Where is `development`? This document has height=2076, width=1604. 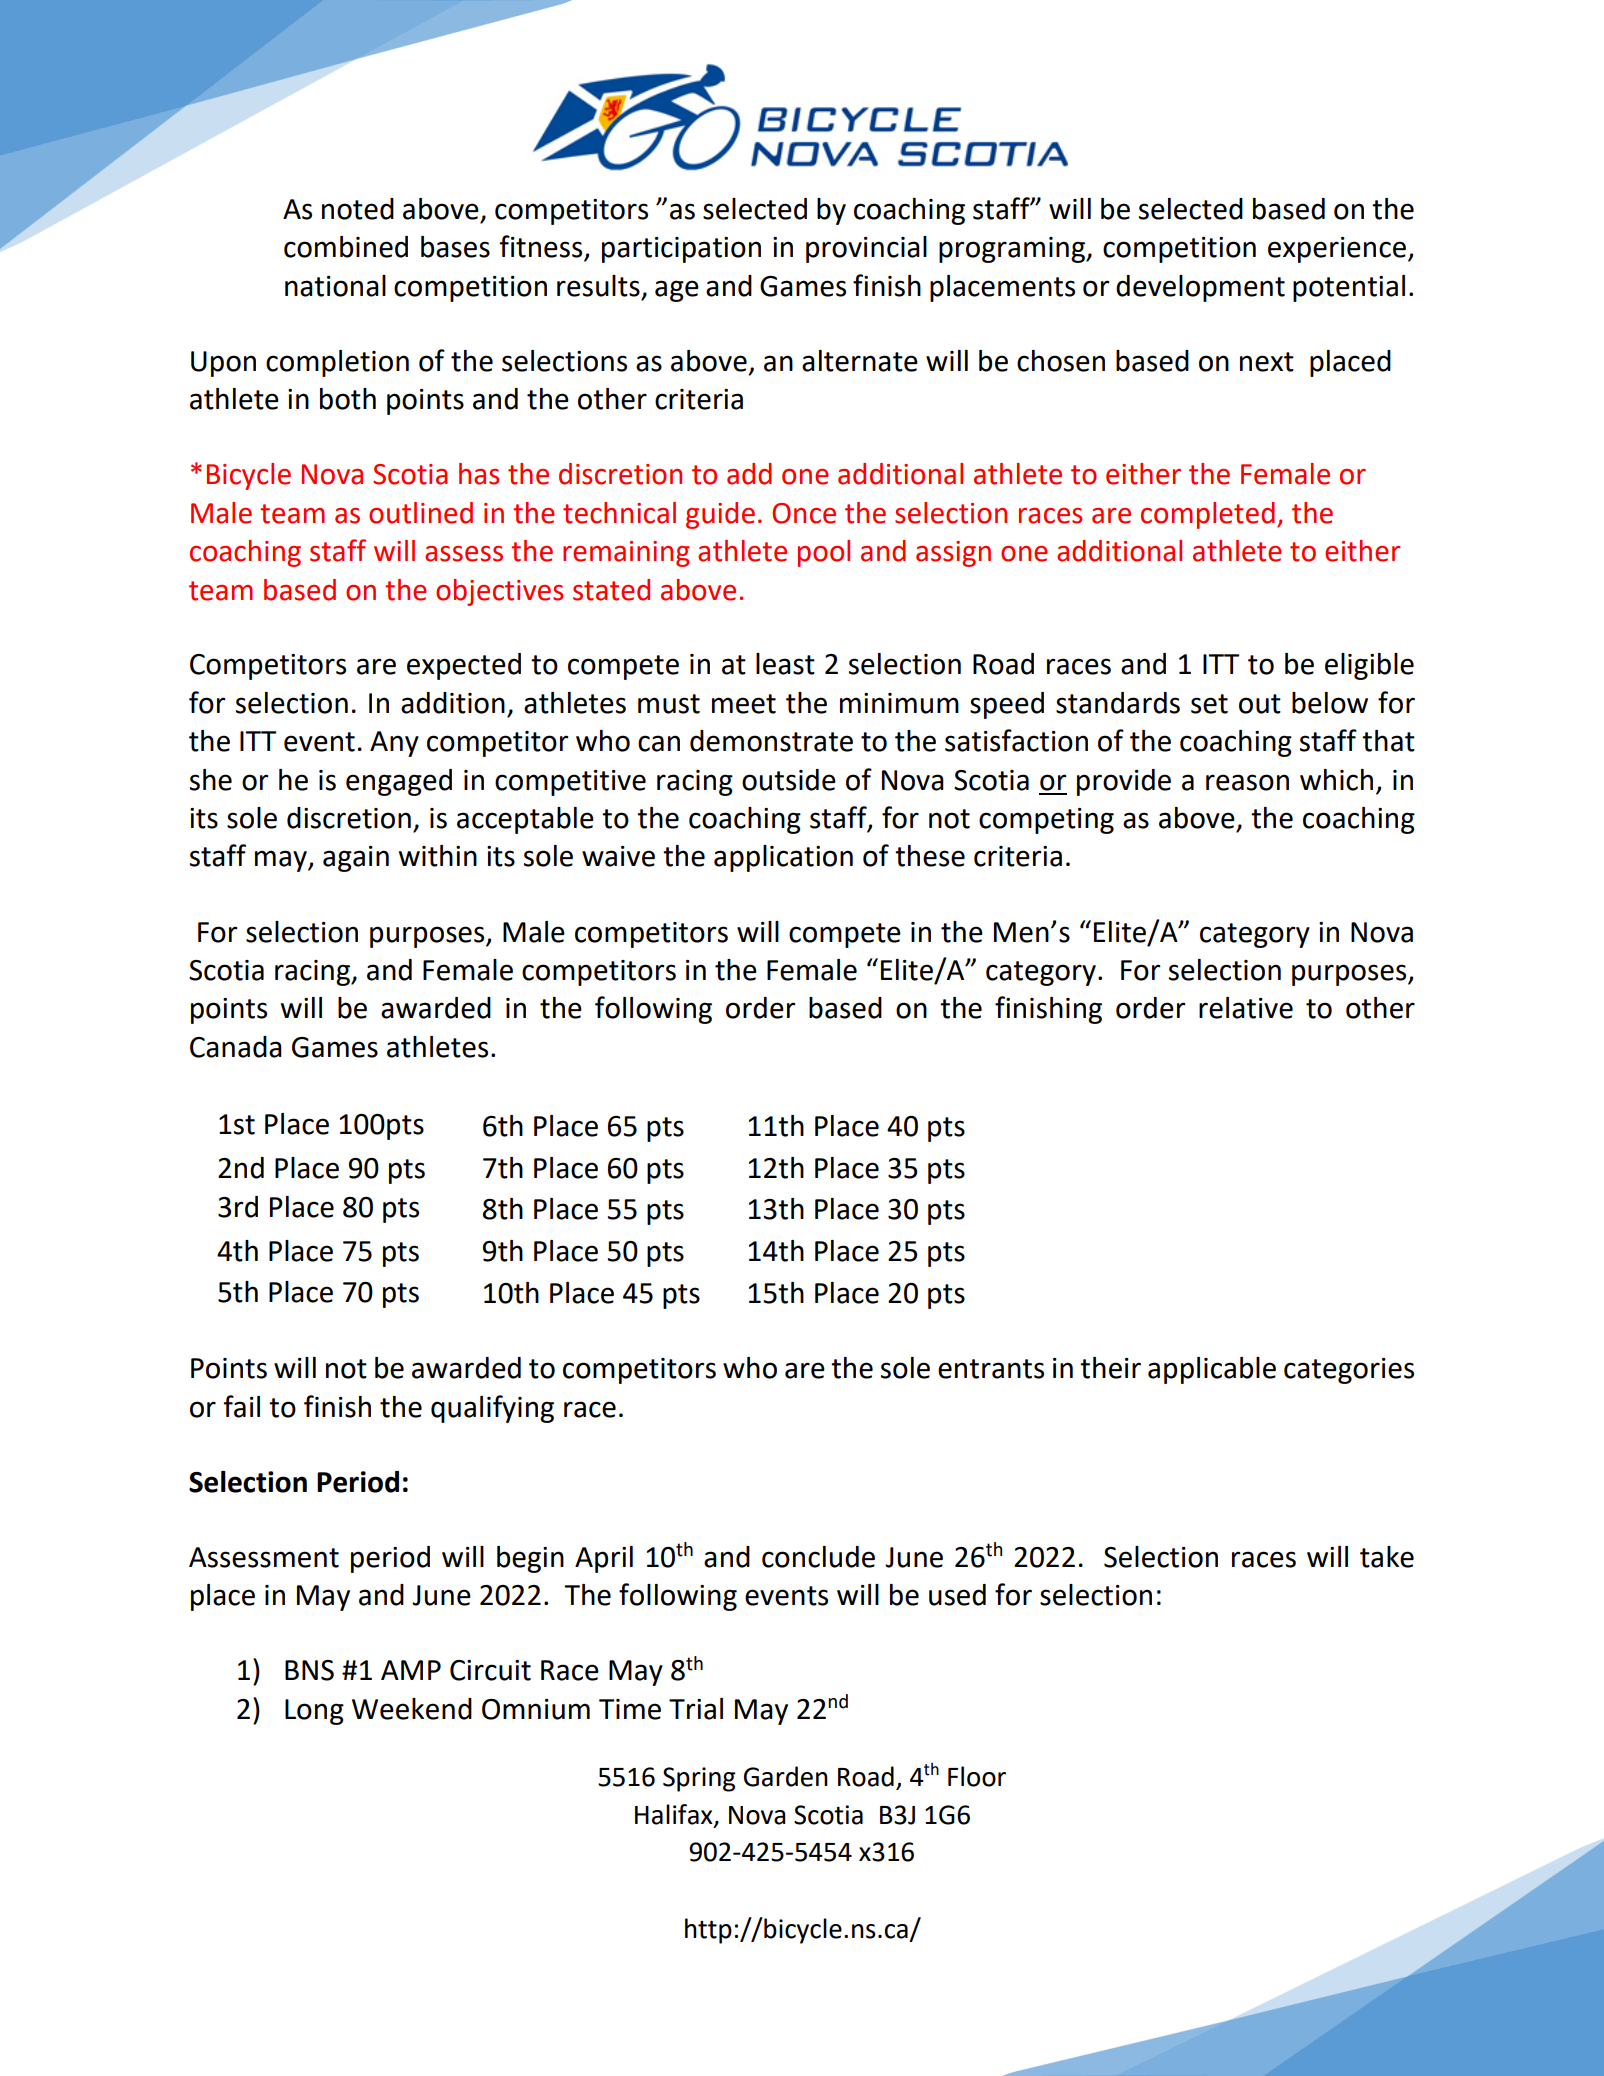 development is located at coordinates (1200, 288).
